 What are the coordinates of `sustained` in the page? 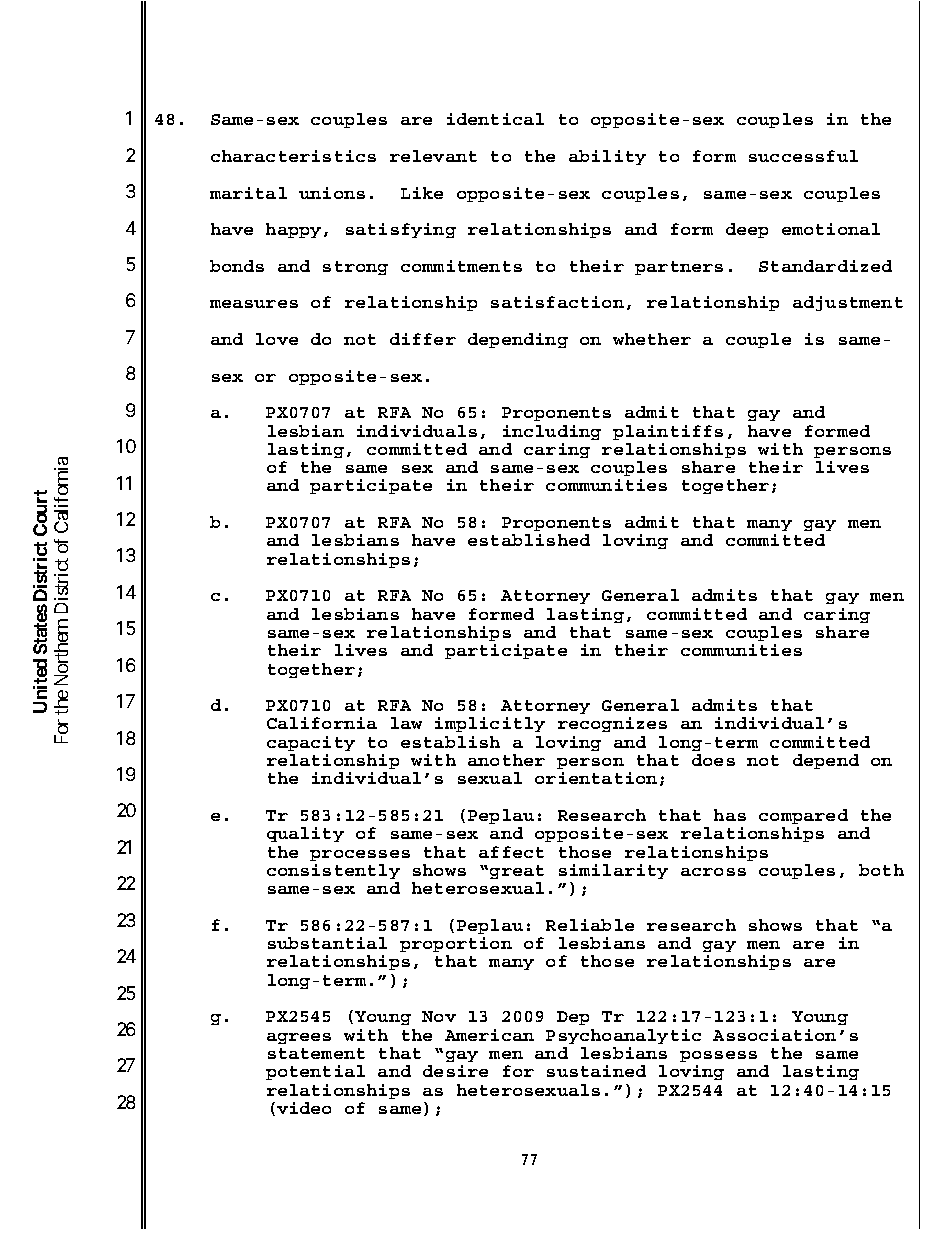 It's located at (596, 1071).
